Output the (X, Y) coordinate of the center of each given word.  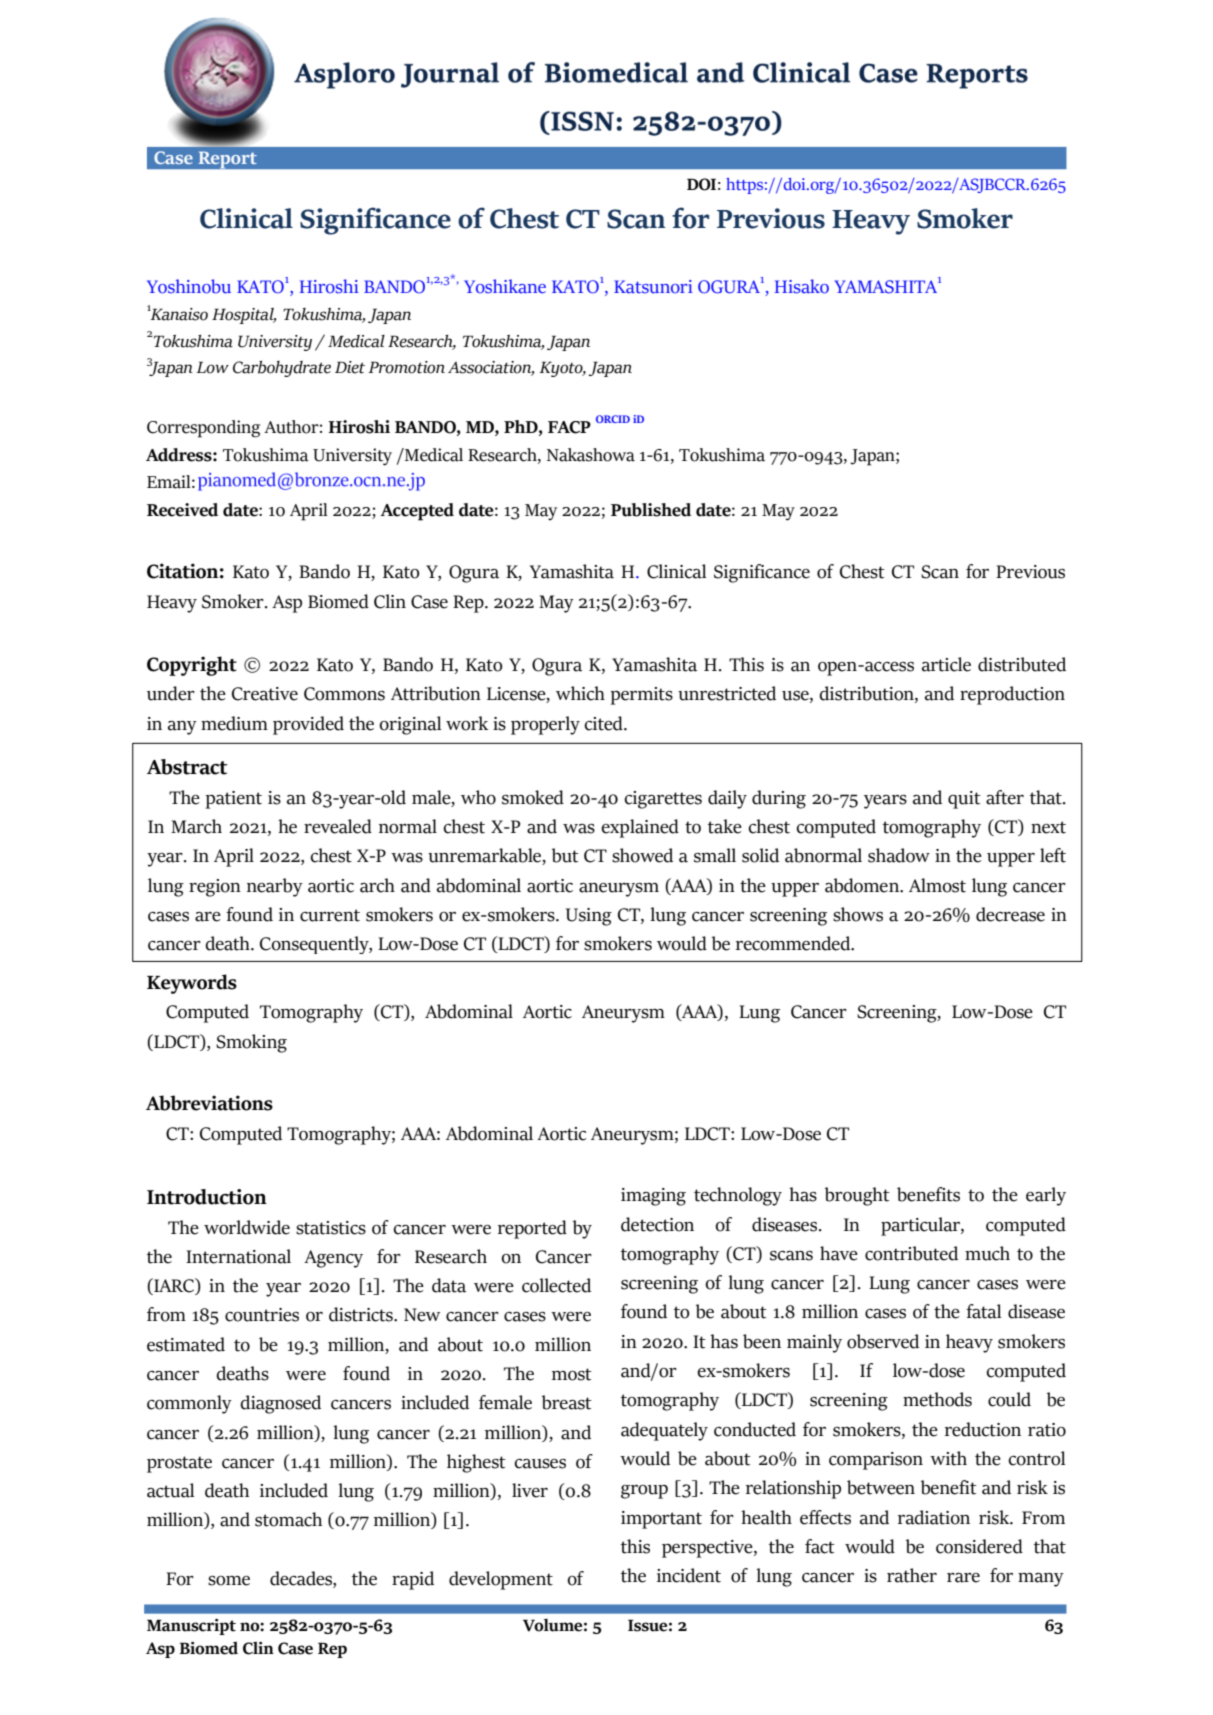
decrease (1010, 914)
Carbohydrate (282, 369)
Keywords (192, 984)
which (580, 693)
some (229, 1581)
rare (963, 1578)
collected (556, 1285)
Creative (265, 694)
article (946, 664)
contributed (911, 1253)
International (238, 1256)
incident (689, 1575)
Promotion (406, 367)
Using (589, 917)
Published (651, 510)
